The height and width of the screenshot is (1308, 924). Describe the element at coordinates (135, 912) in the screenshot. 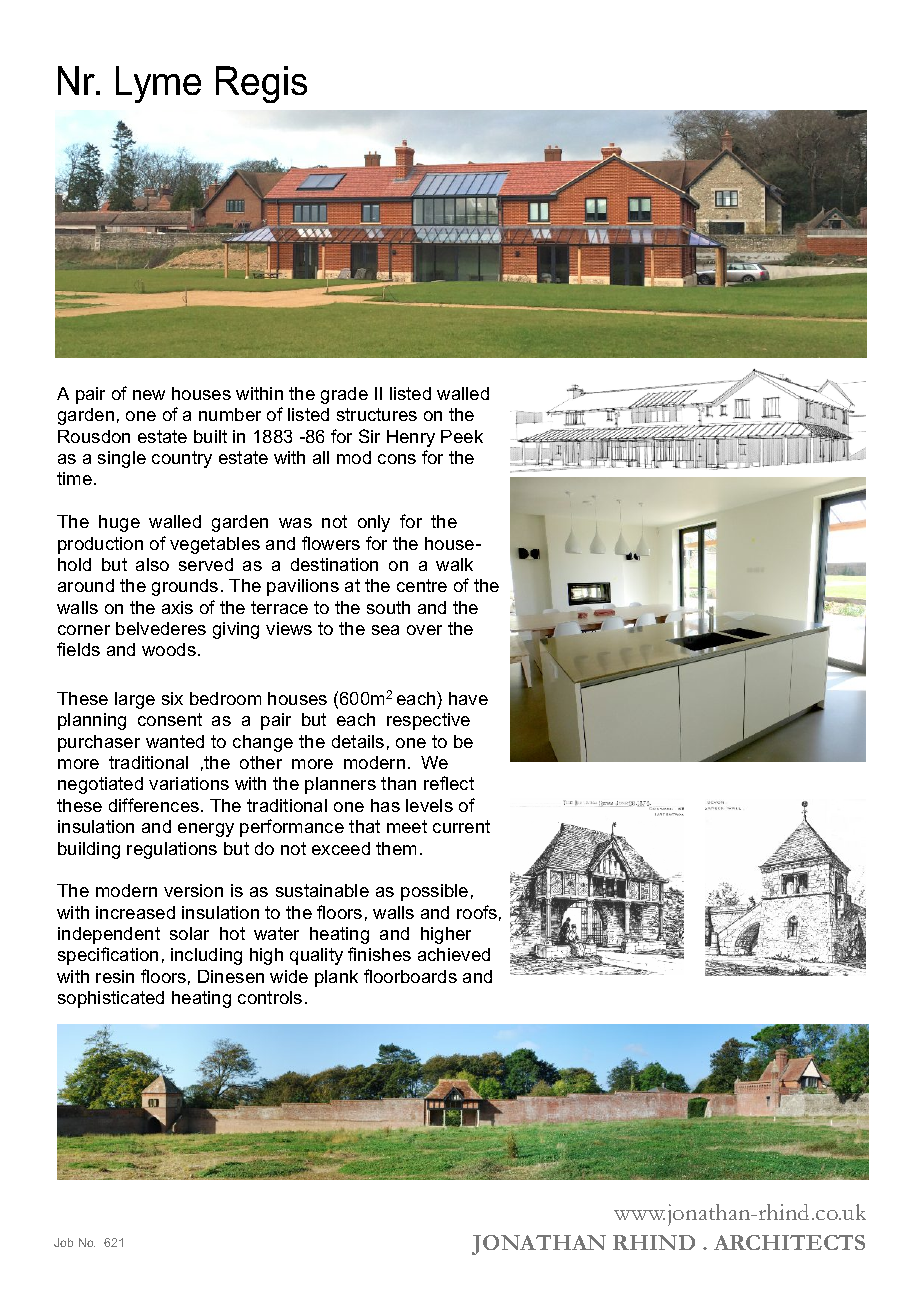

I see `increased` at that location.
